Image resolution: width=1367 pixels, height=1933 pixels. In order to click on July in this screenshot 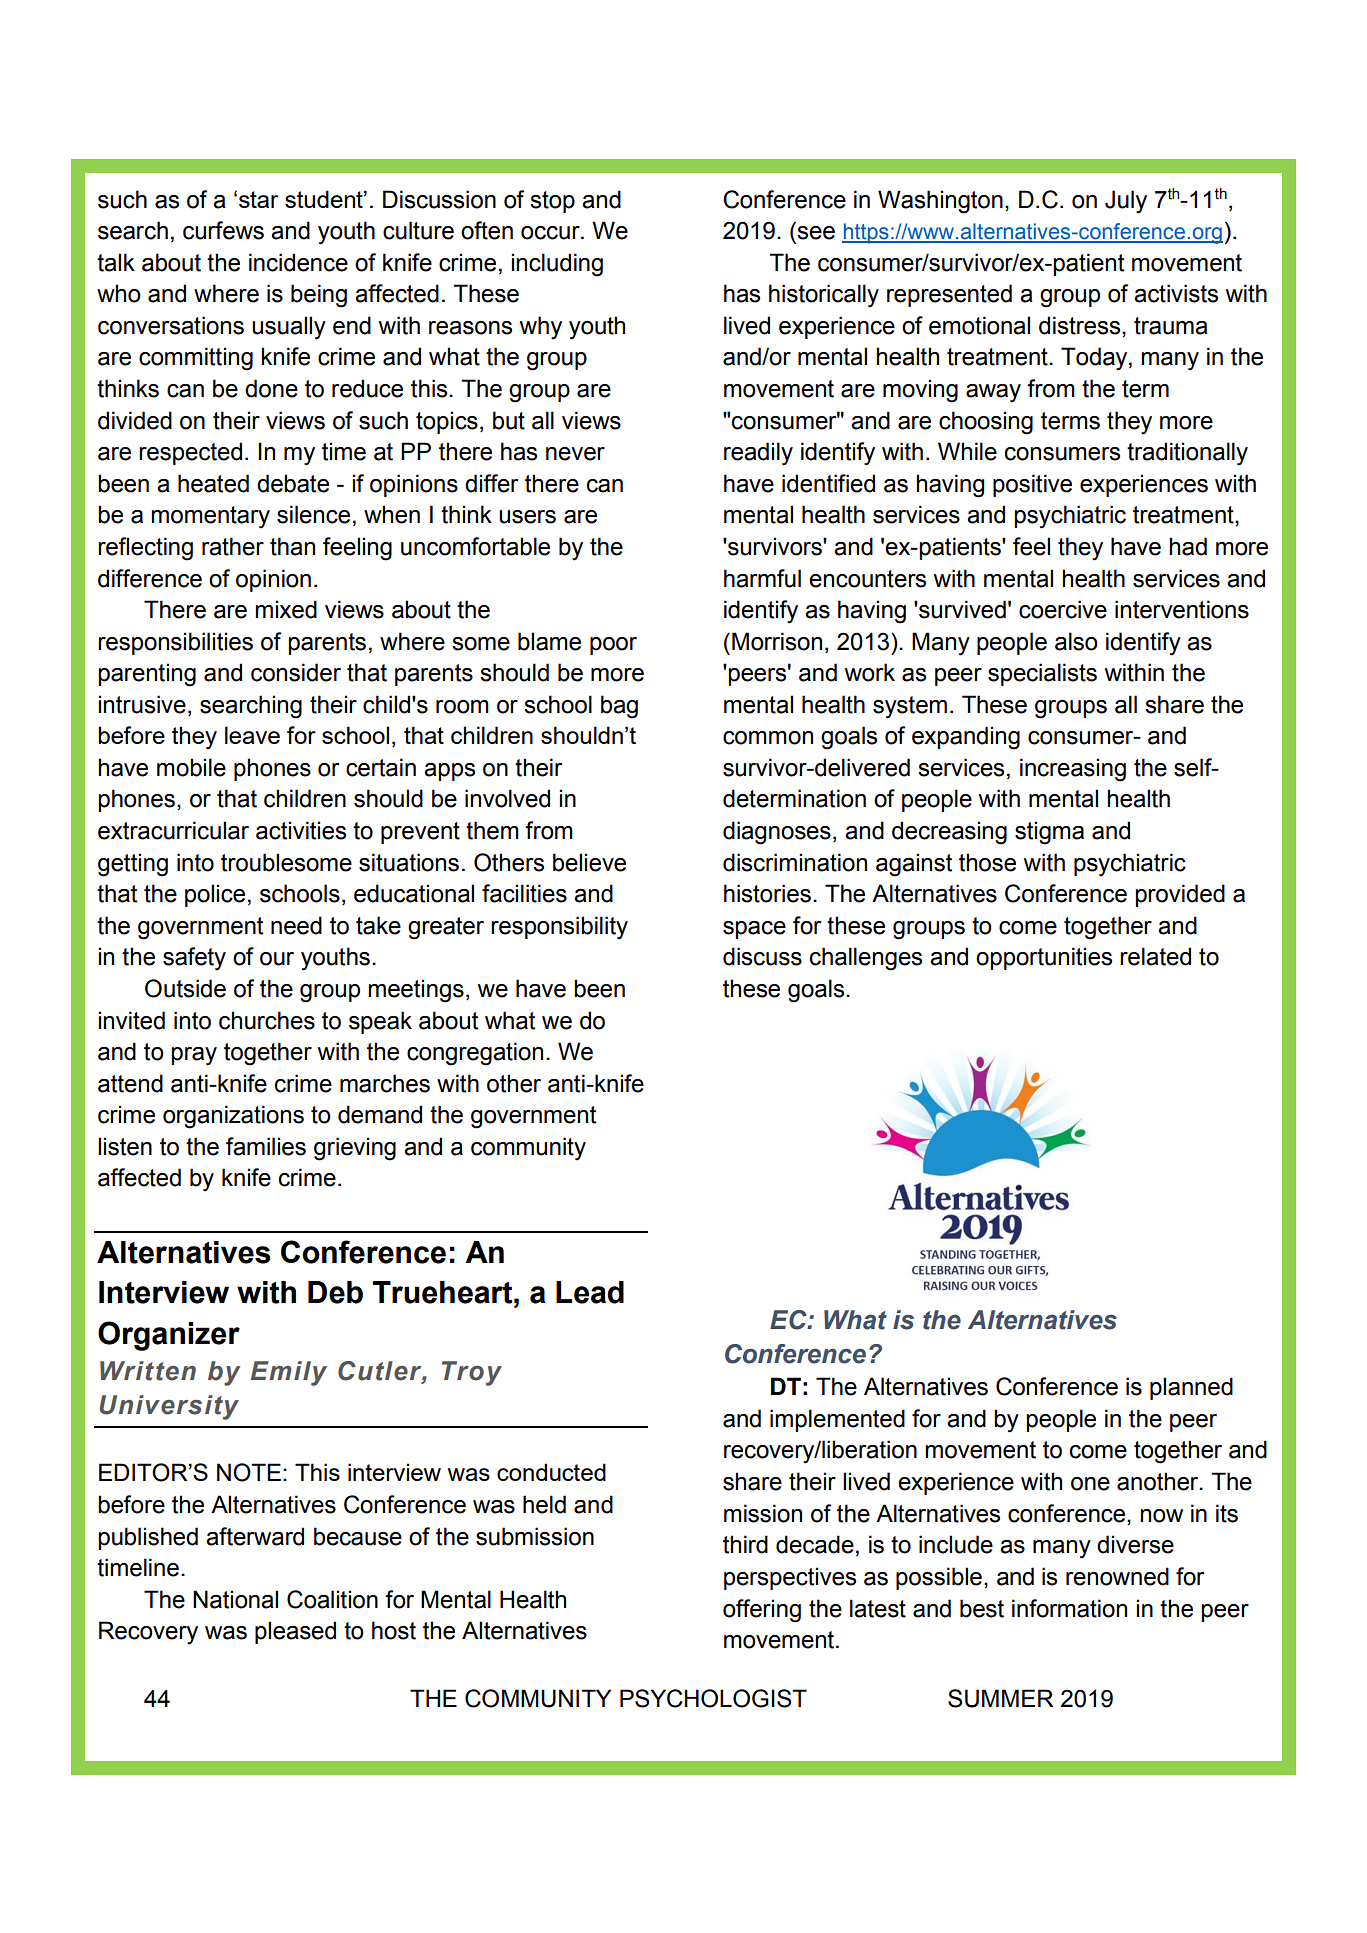, I will do `click(1126, 202)`.
